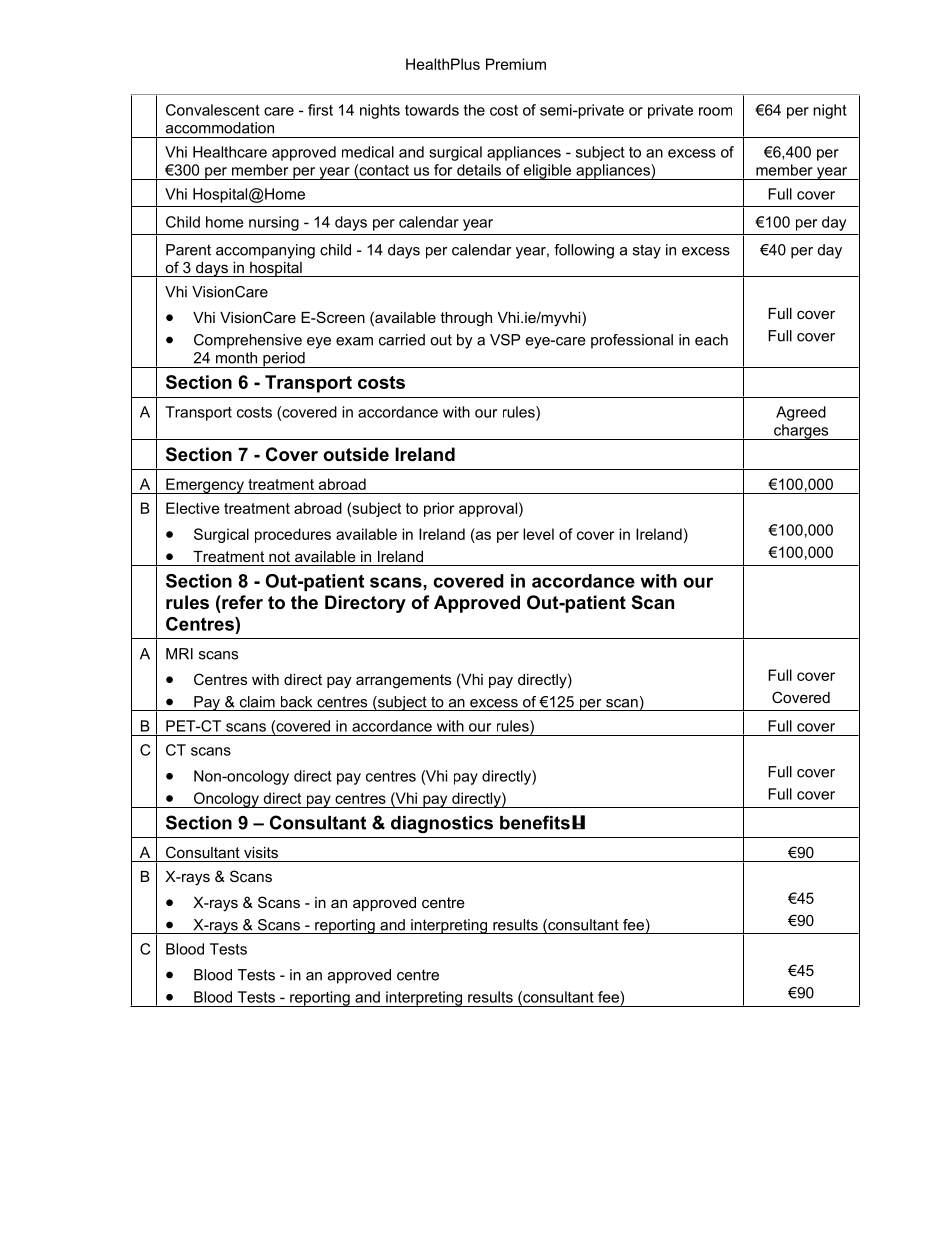  What do you see at coordinates (801, 432) in the screenshot?
I see `charges` at bounding box center [801, 432].
